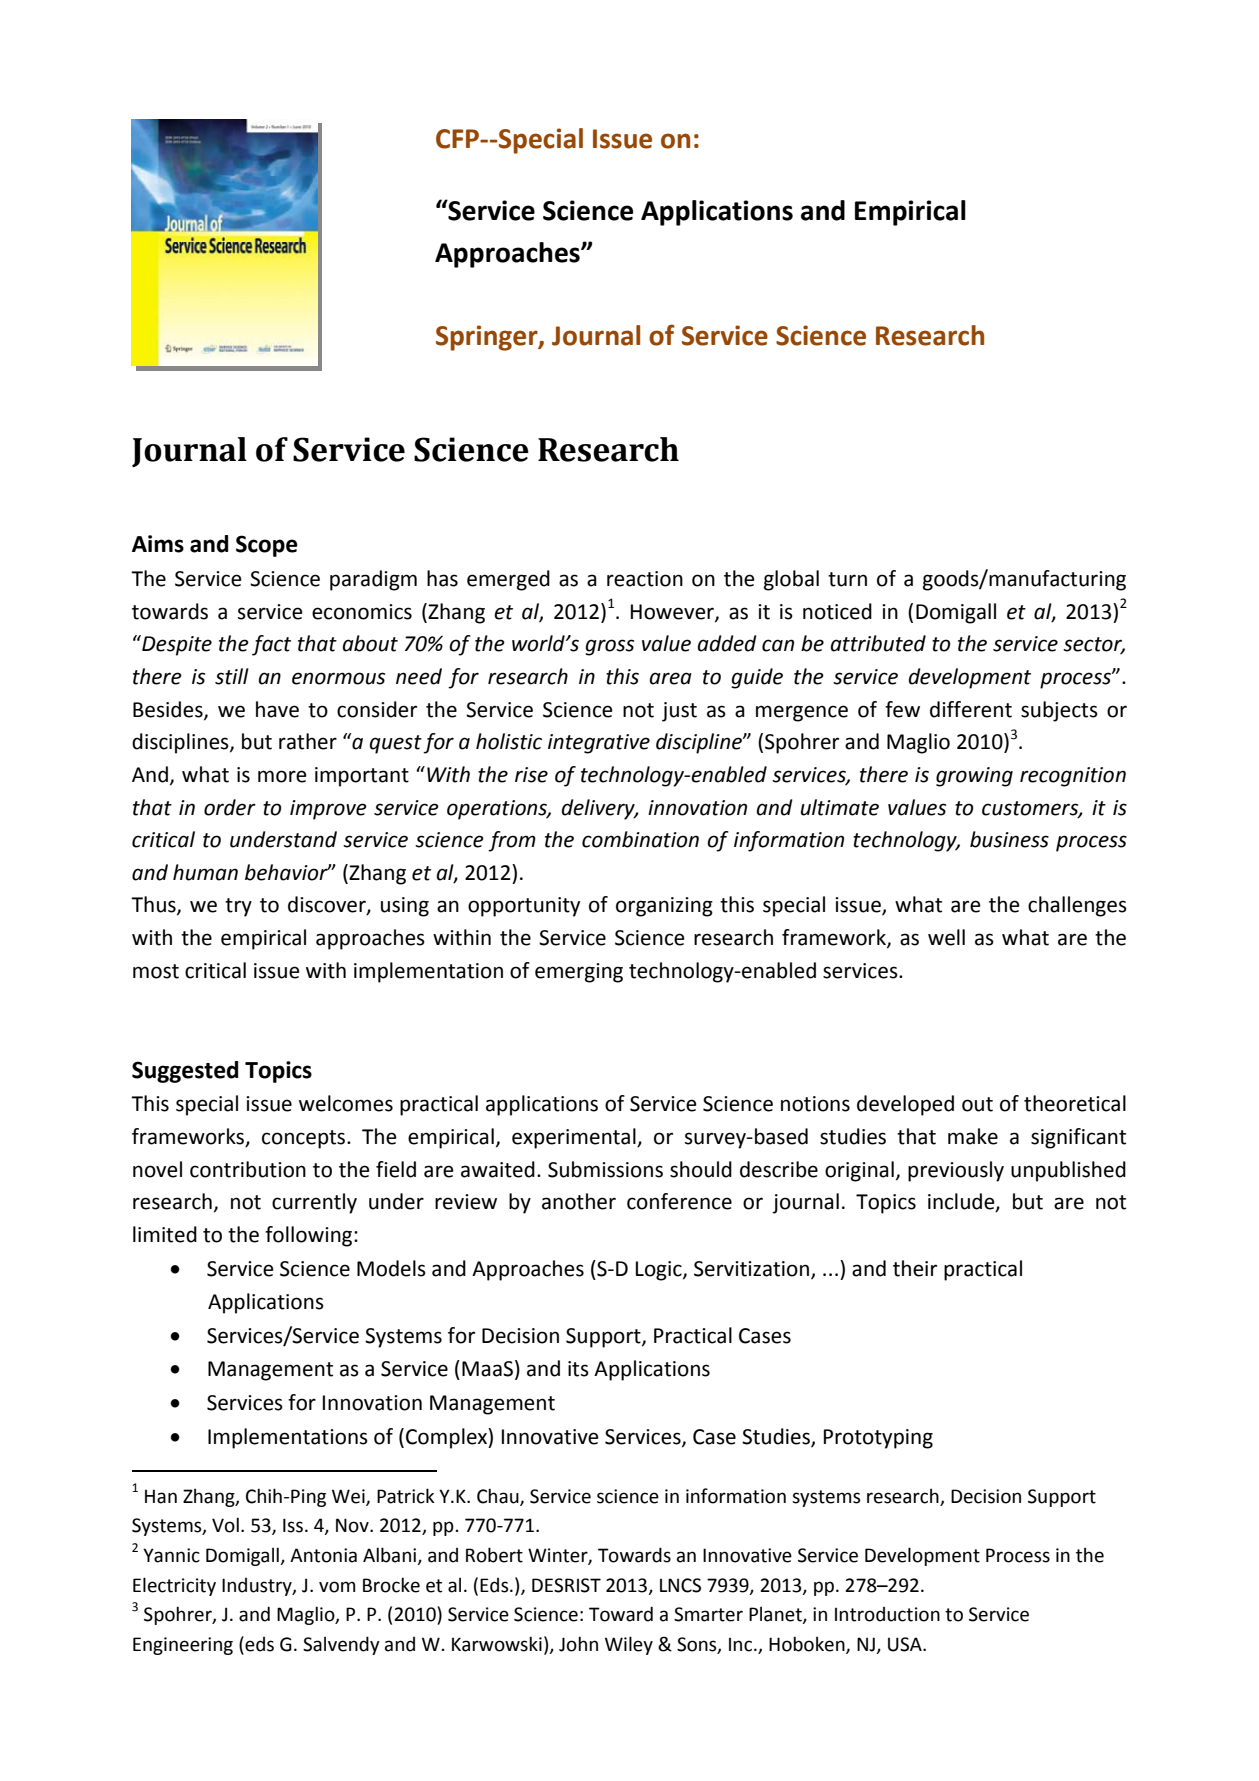  Describe the element at coordinates (847, 579) in the screenshot. I see `turn` at that location.
